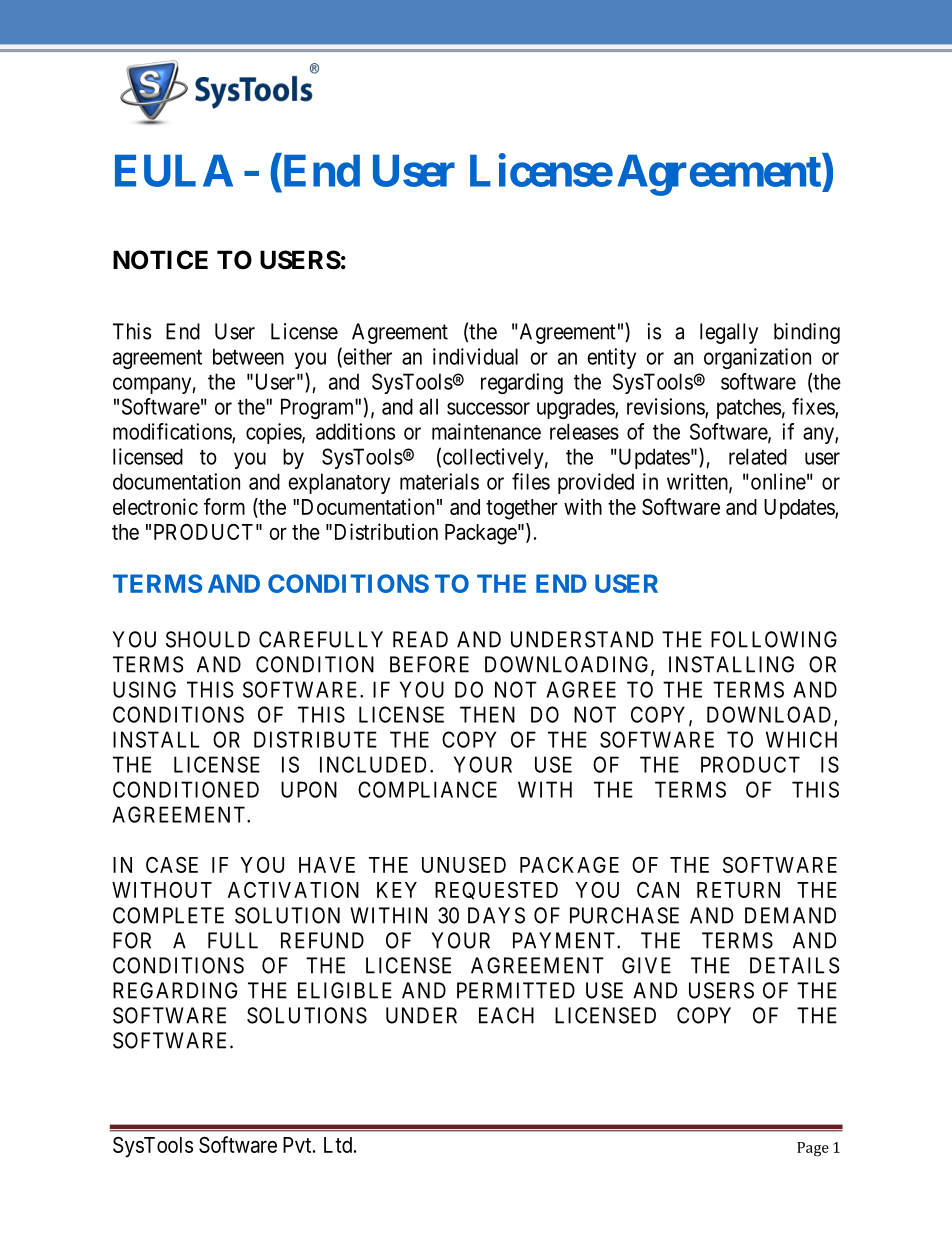  I want to click on RETURN, so click(738, 890).
